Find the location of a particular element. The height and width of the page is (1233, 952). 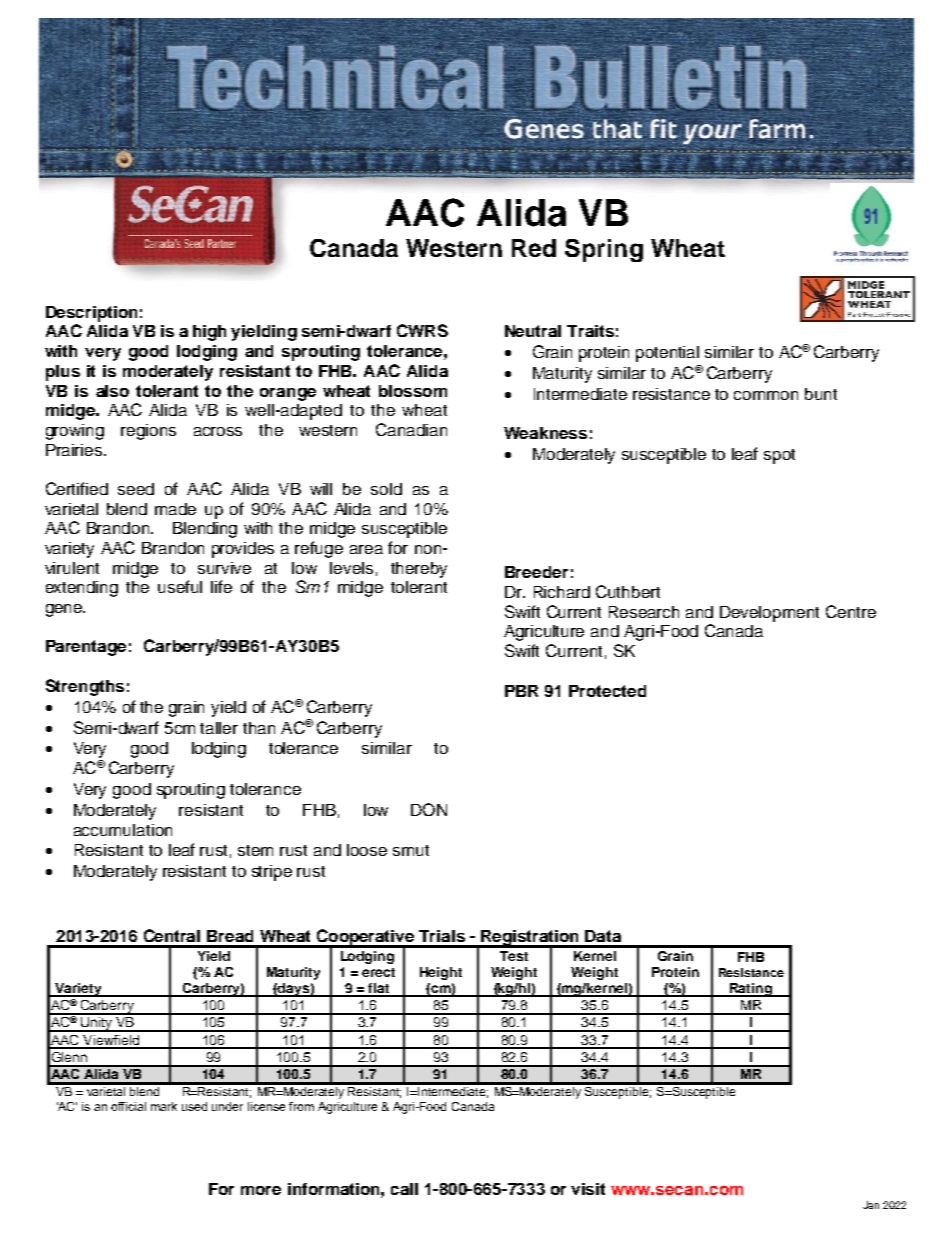

sold is located at coordinates (386, 489).
